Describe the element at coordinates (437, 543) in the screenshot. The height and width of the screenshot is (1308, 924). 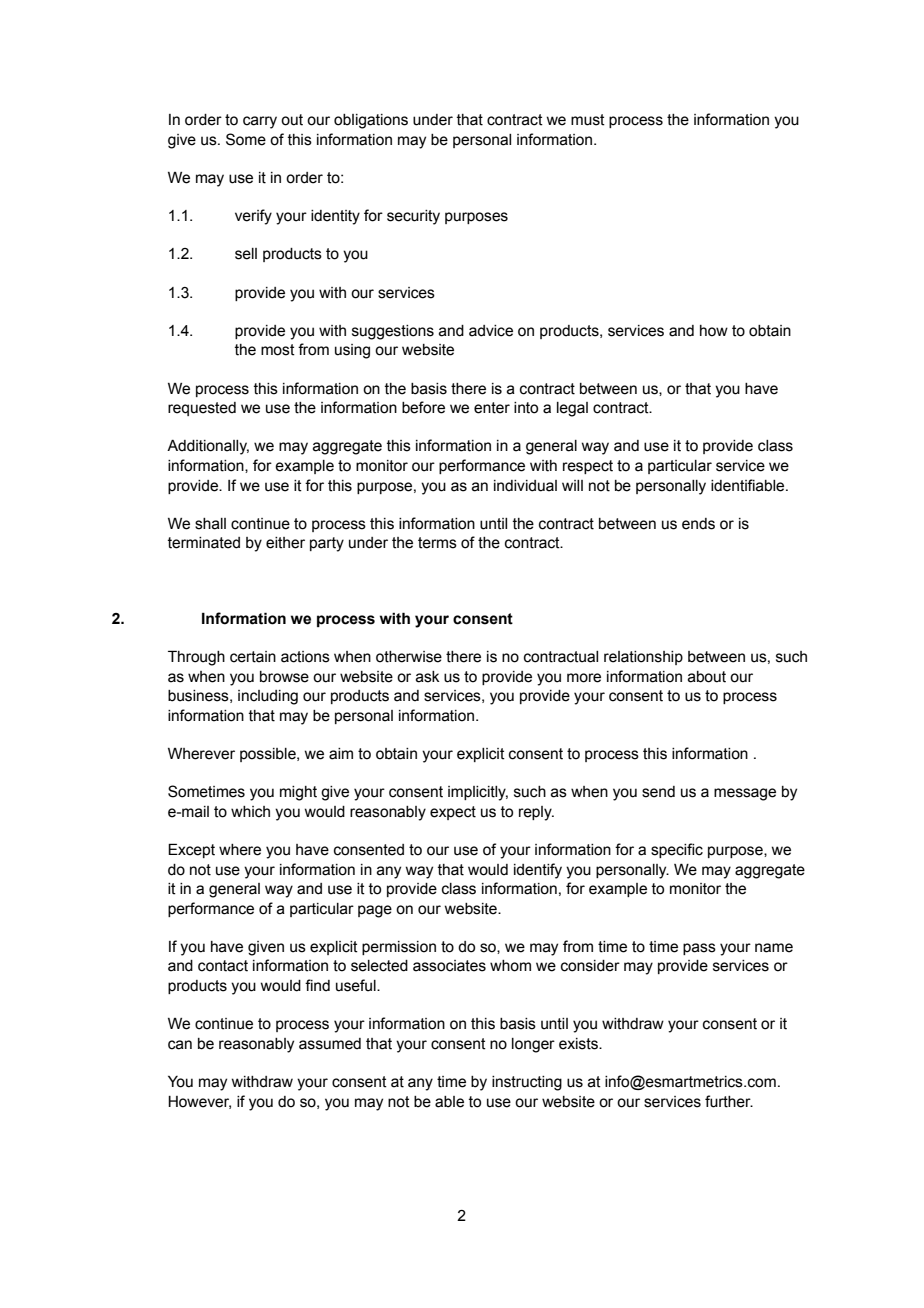
I see `terms` at that location.
